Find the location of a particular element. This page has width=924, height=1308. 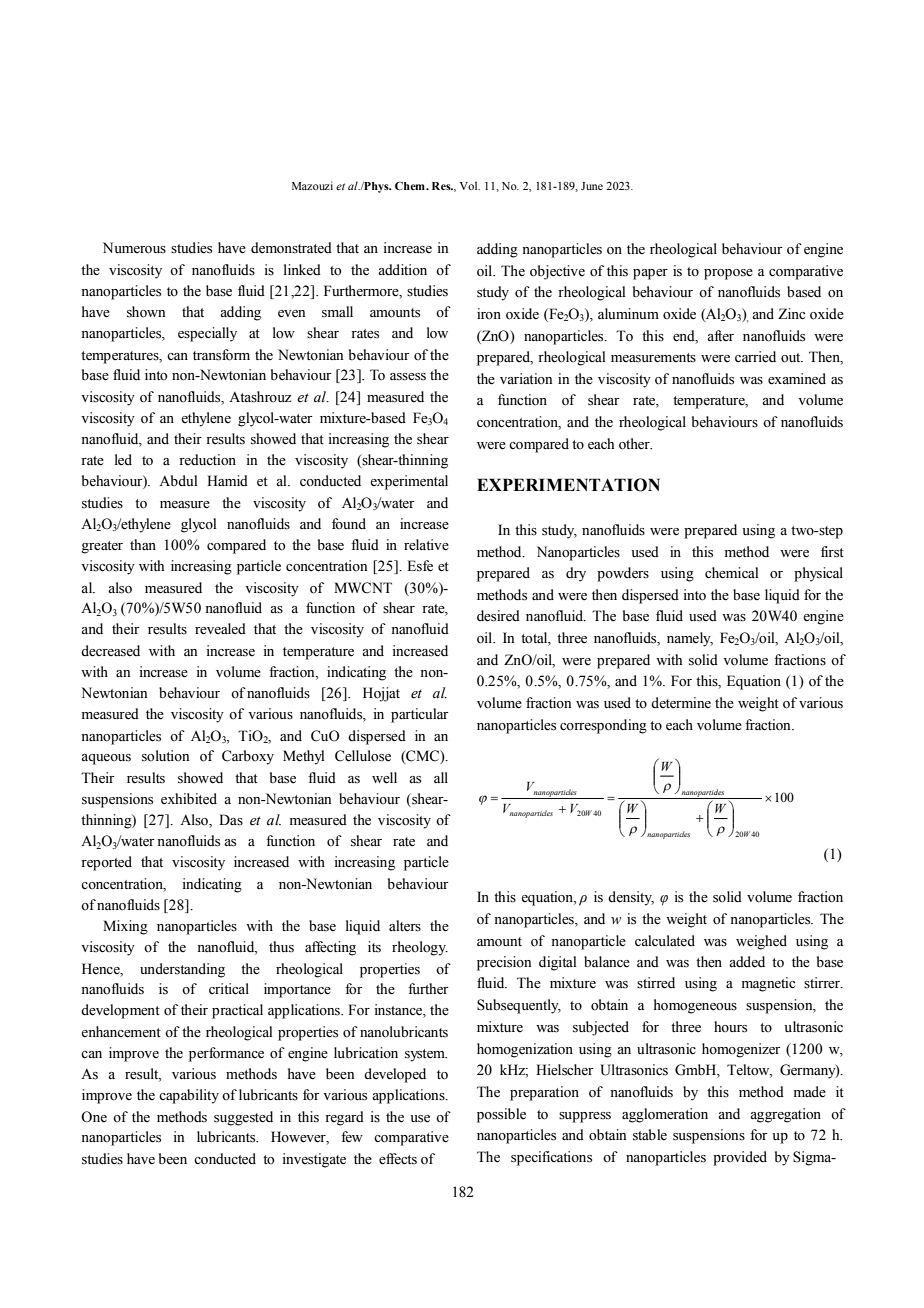

propose is located at coordinates (728, 274).
